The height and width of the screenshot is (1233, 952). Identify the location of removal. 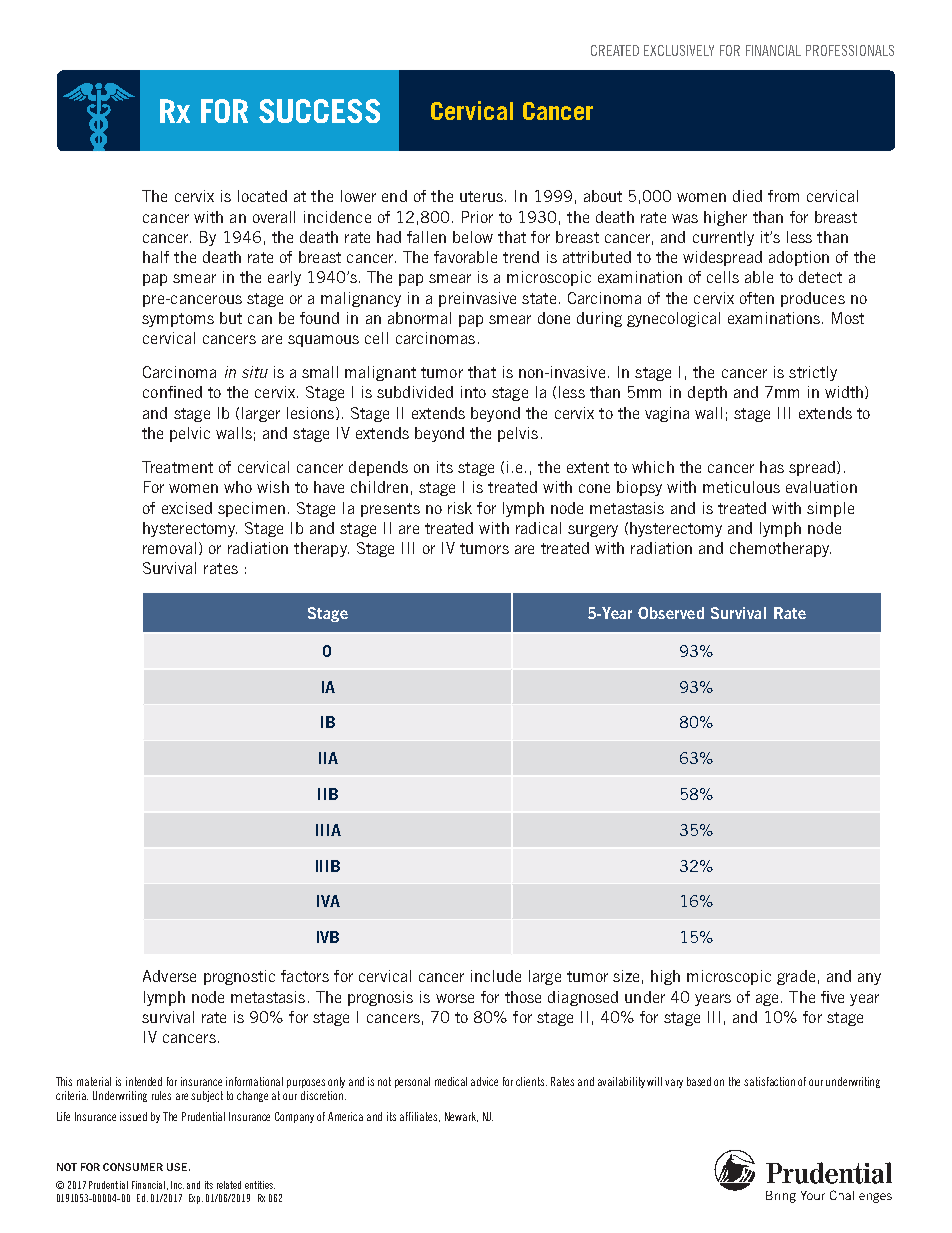
(169, 548).
